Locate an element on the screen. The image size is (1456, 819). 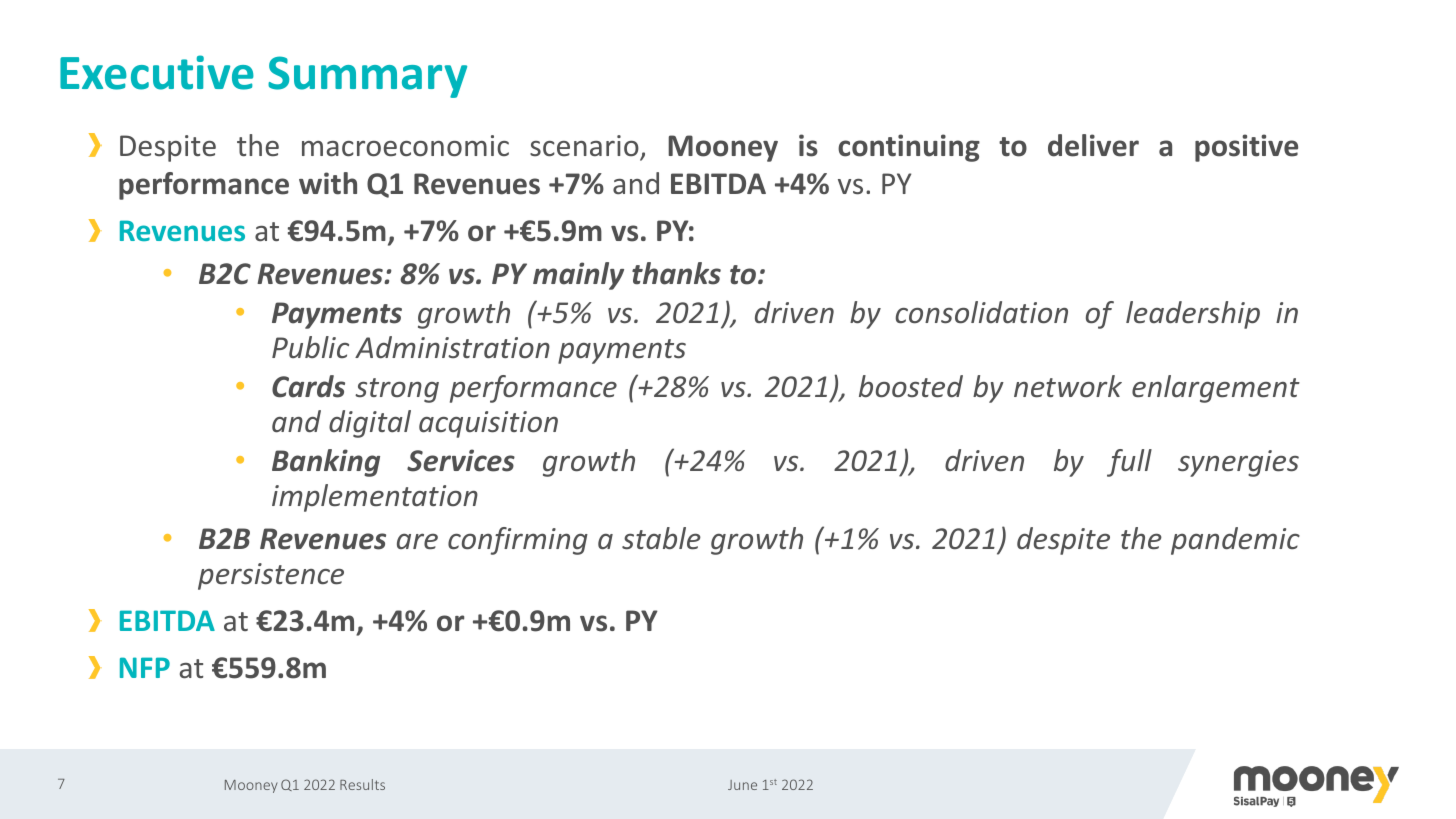
with is located at coordinates (328, 183).
